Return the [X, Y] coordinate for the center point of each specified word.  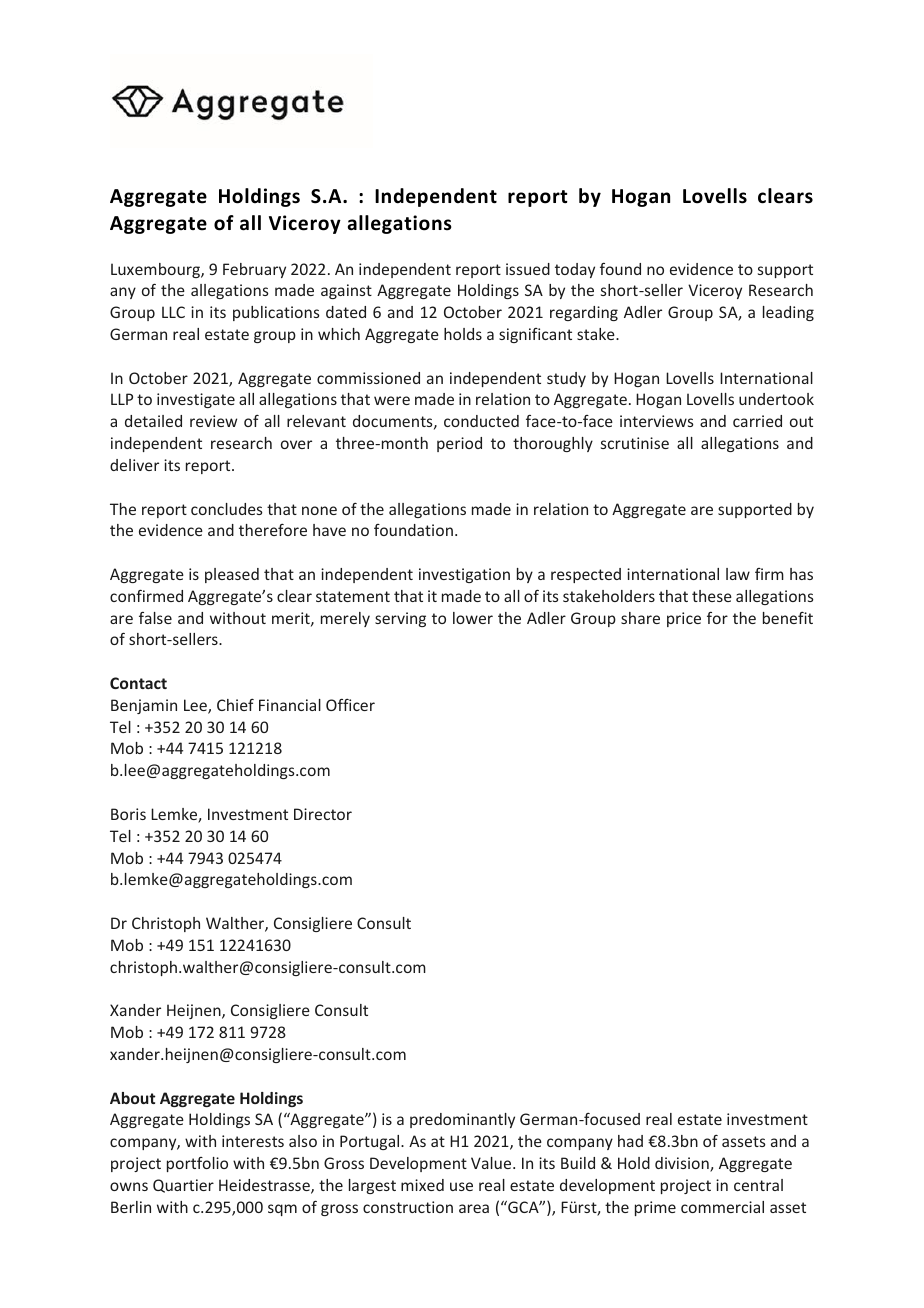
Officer [350, 705]
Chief [235, 705]
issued [528, 269]
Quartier [183, 1186]
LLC [173, 312]
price [684, 619]
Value [492, 1163]
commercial [722, 1207]
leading [788, 313]
